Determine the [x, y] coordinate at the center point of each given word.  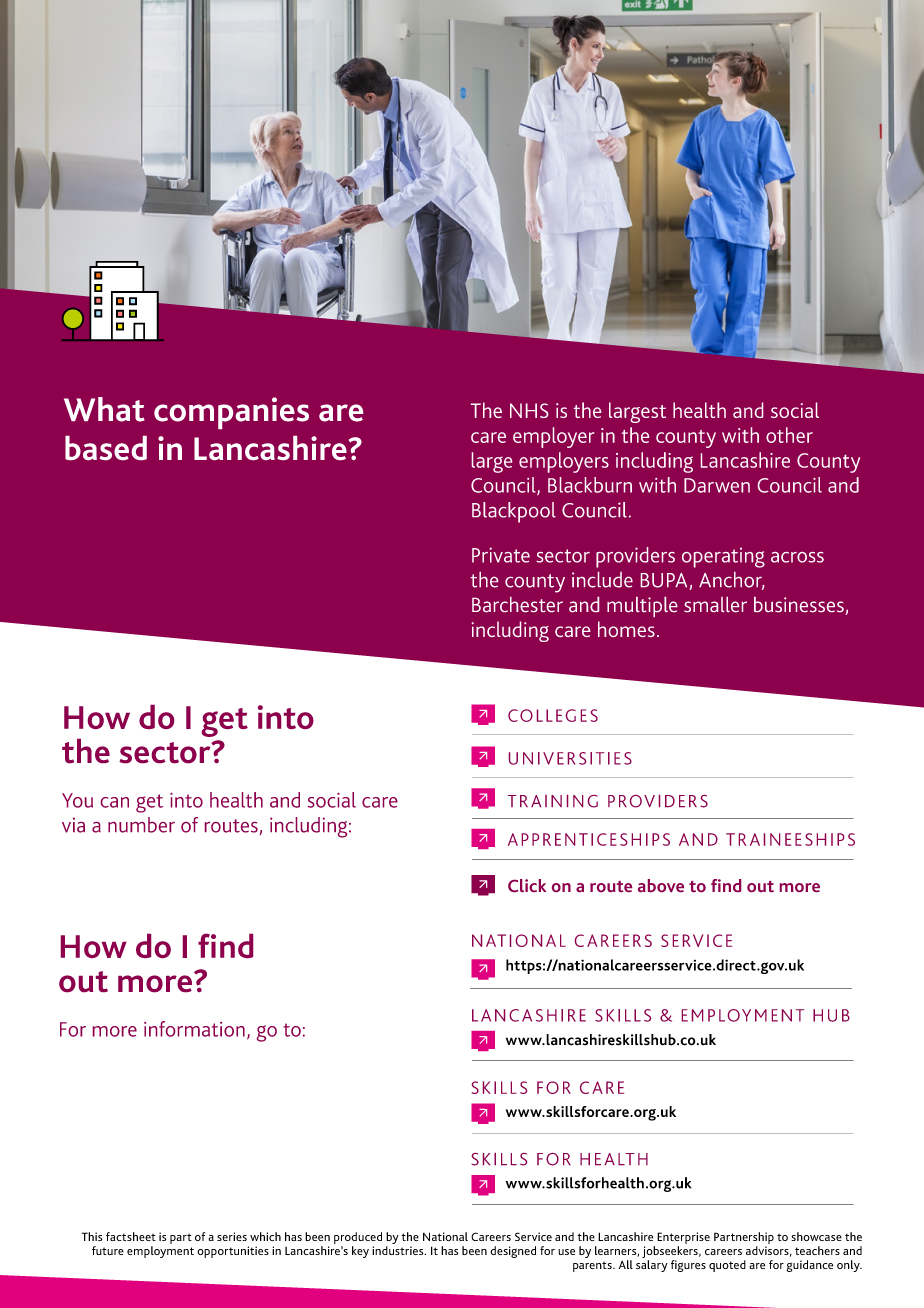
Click [527, 885]
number [141, 825]
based [106, 448]
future [108, 1250]
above [661, 885]
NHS [529, 410]
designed [513, 1252]
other [789, 435]
